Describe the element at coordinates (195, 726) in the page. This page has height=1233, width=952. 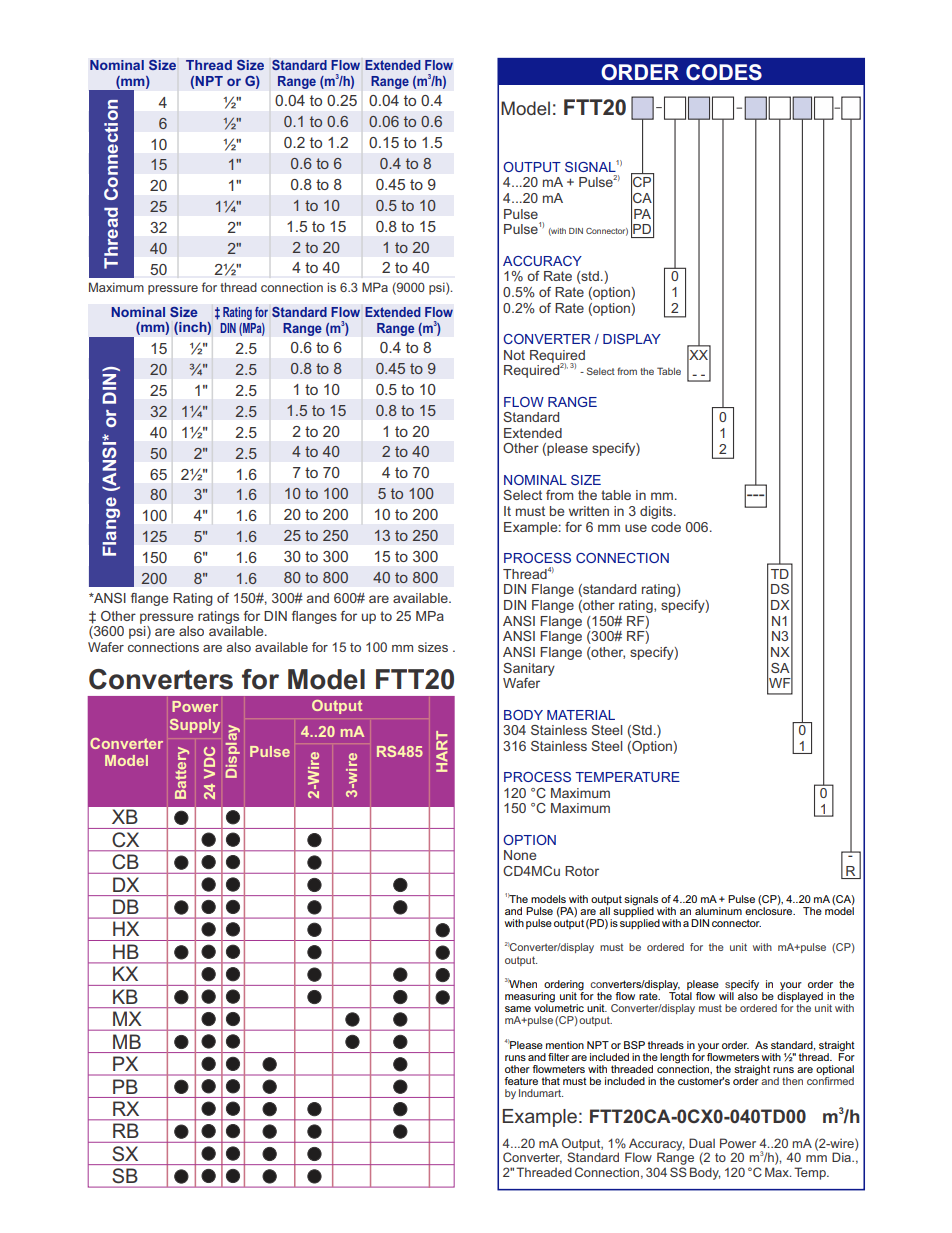
I see `Supply` at that location.
